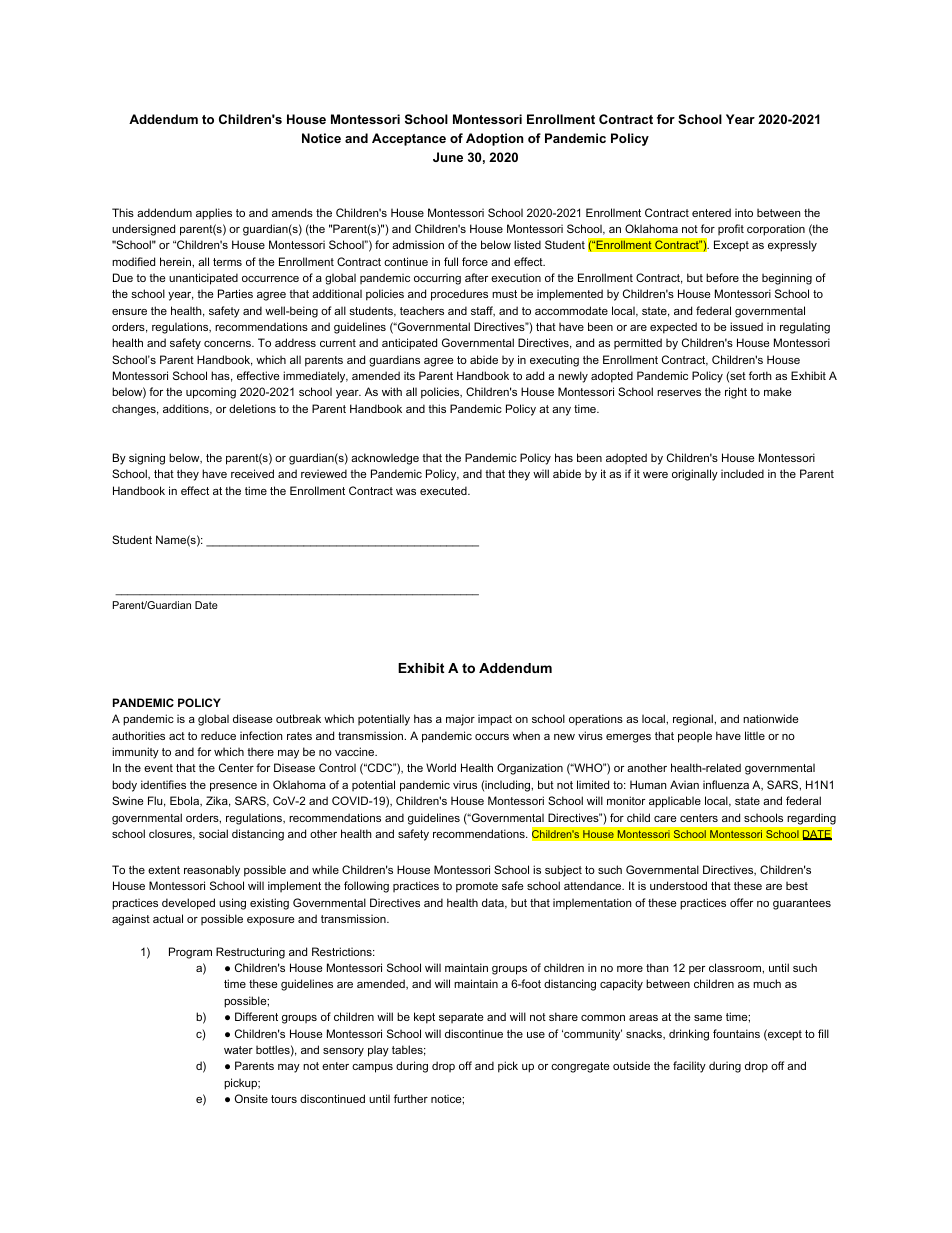 Image resolution: width=952 pixels, height=1233 pixels. What do you see at coordinates (238, 1050) in the page?
I see `water` at bounding box center [238, 1050].
